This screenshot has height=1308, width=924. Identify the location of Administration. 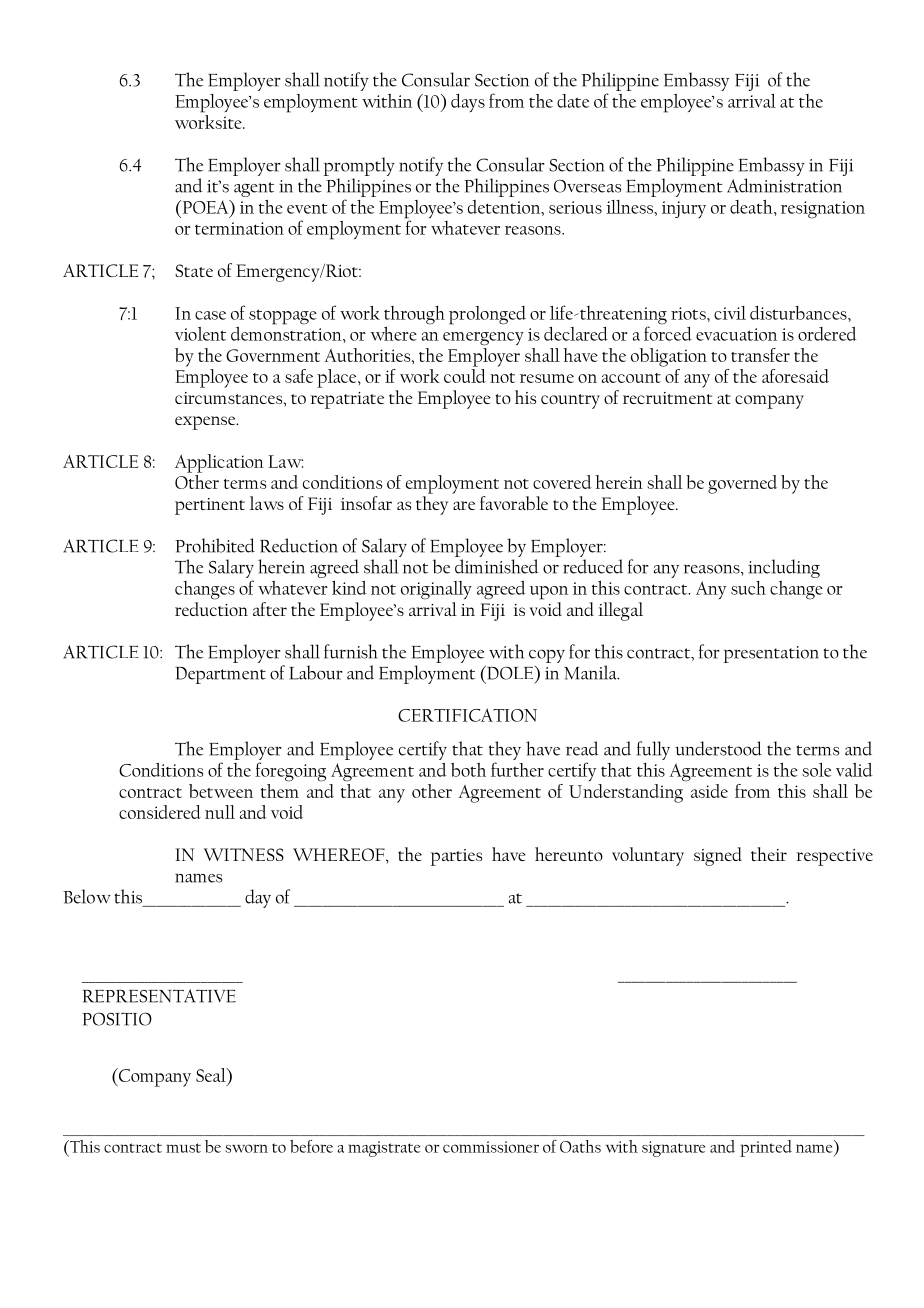
(784, 185).
